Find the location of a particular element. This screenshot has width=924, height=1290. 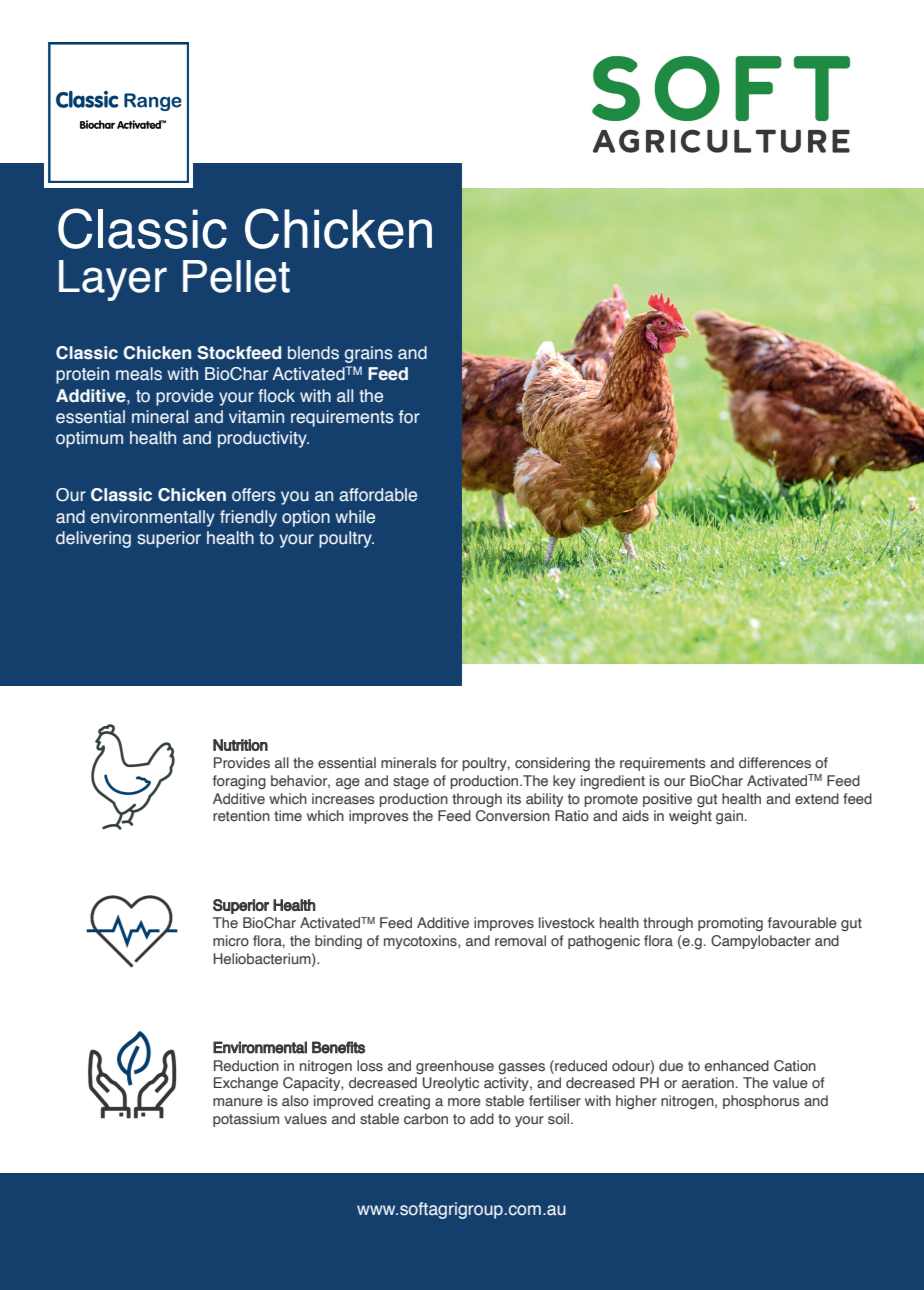

phosphorus is located at coordinates (761, 1102).
